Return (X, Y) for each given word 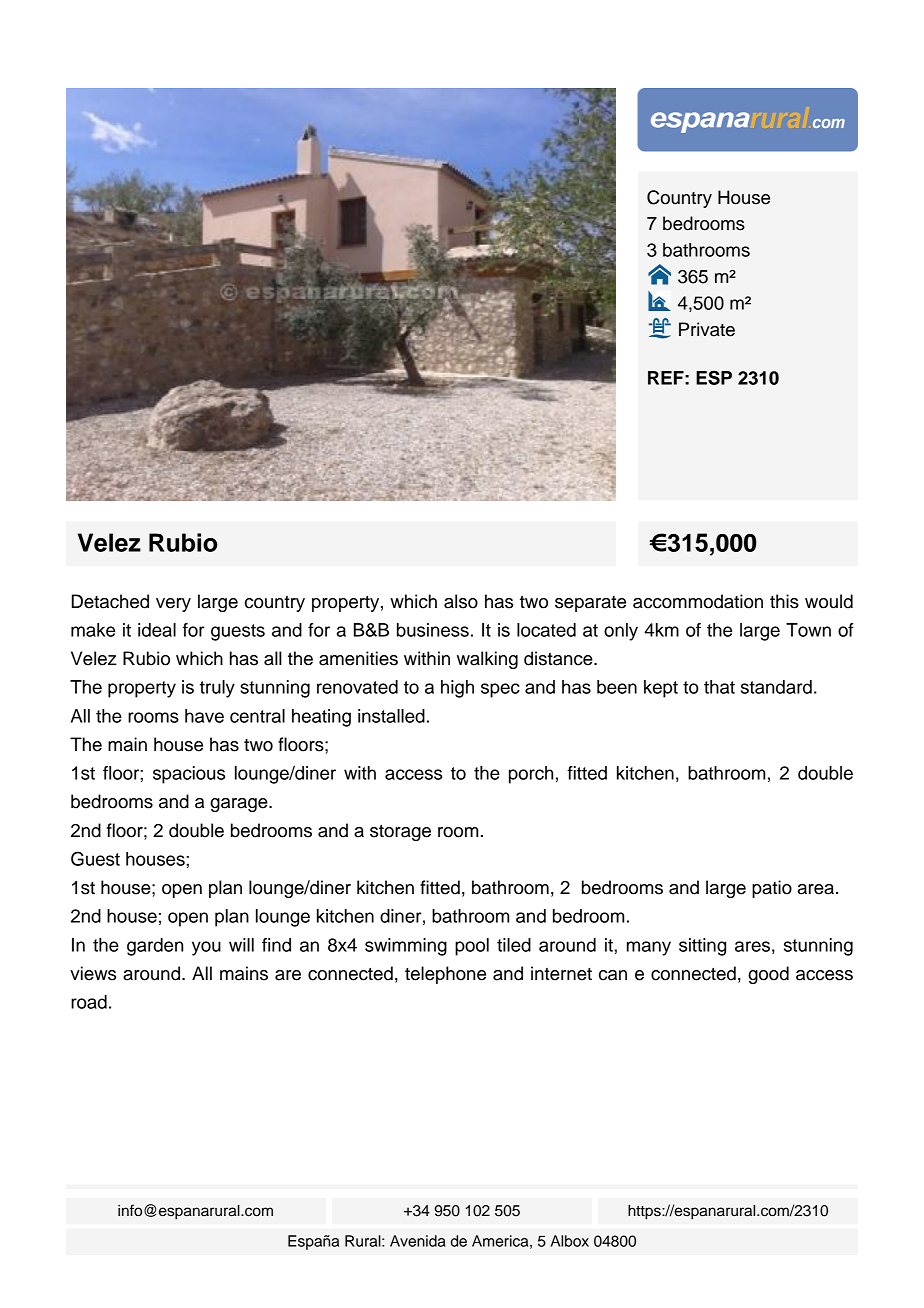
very (173, 605)
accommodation (698, 601)
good (768, 975)
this (784, 601)
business (433, 630)
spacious (189, 775)
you (206, 948)
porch (531, 775)
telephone (445, 975)
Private (707, 329)
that (719, 687)
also (461, 601)
